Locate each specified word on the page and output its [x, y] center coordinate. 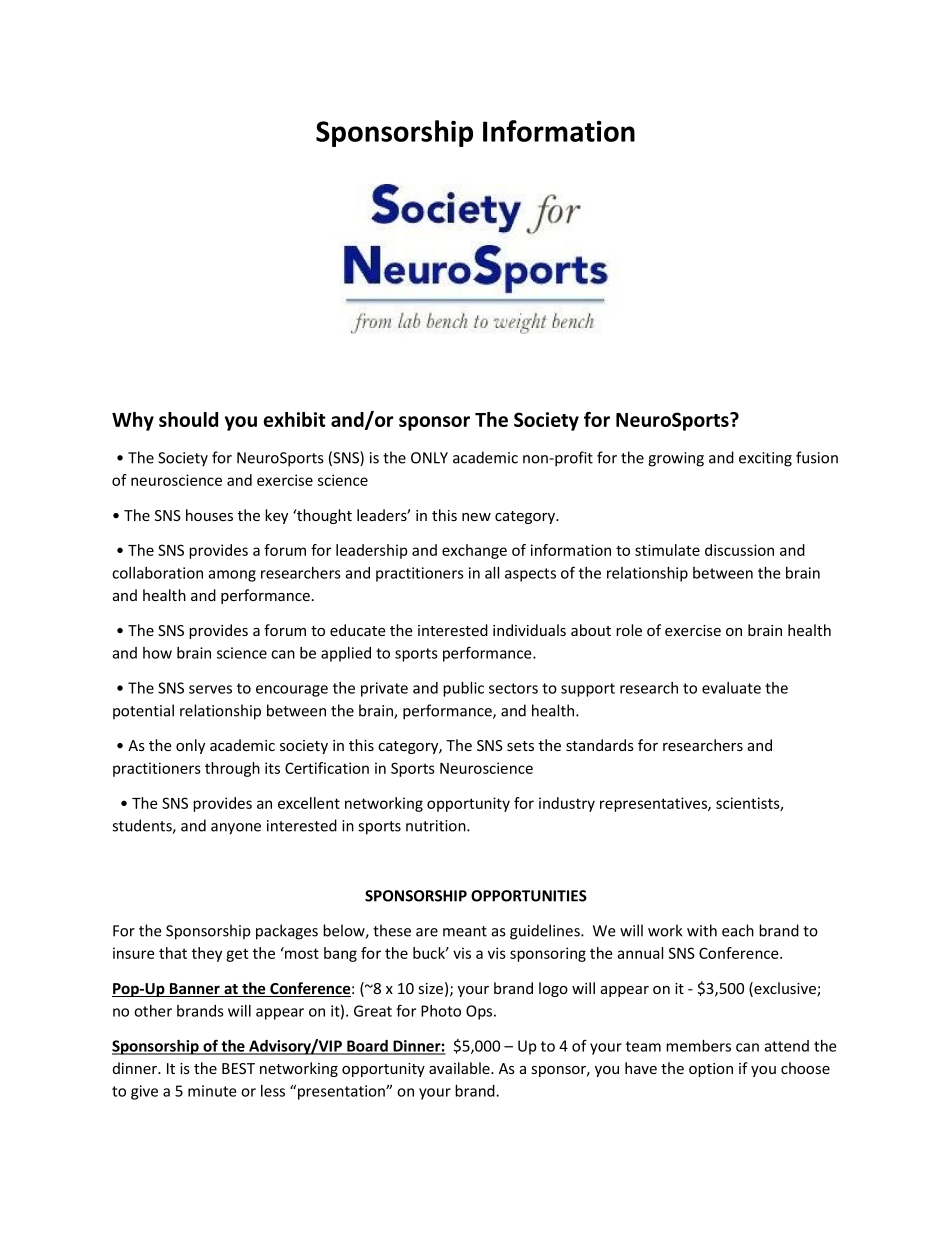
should [188, 419]
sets [520, 746]
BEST [238, 1068]
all [492, 573]
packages [287, 932]
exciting [765, 459]
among [232, 576]
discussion [739, 550]
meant [465, 931]
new [476, 517]
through [232, 769]
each [738, 930]
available [460, 1068]
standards [600, 745]
